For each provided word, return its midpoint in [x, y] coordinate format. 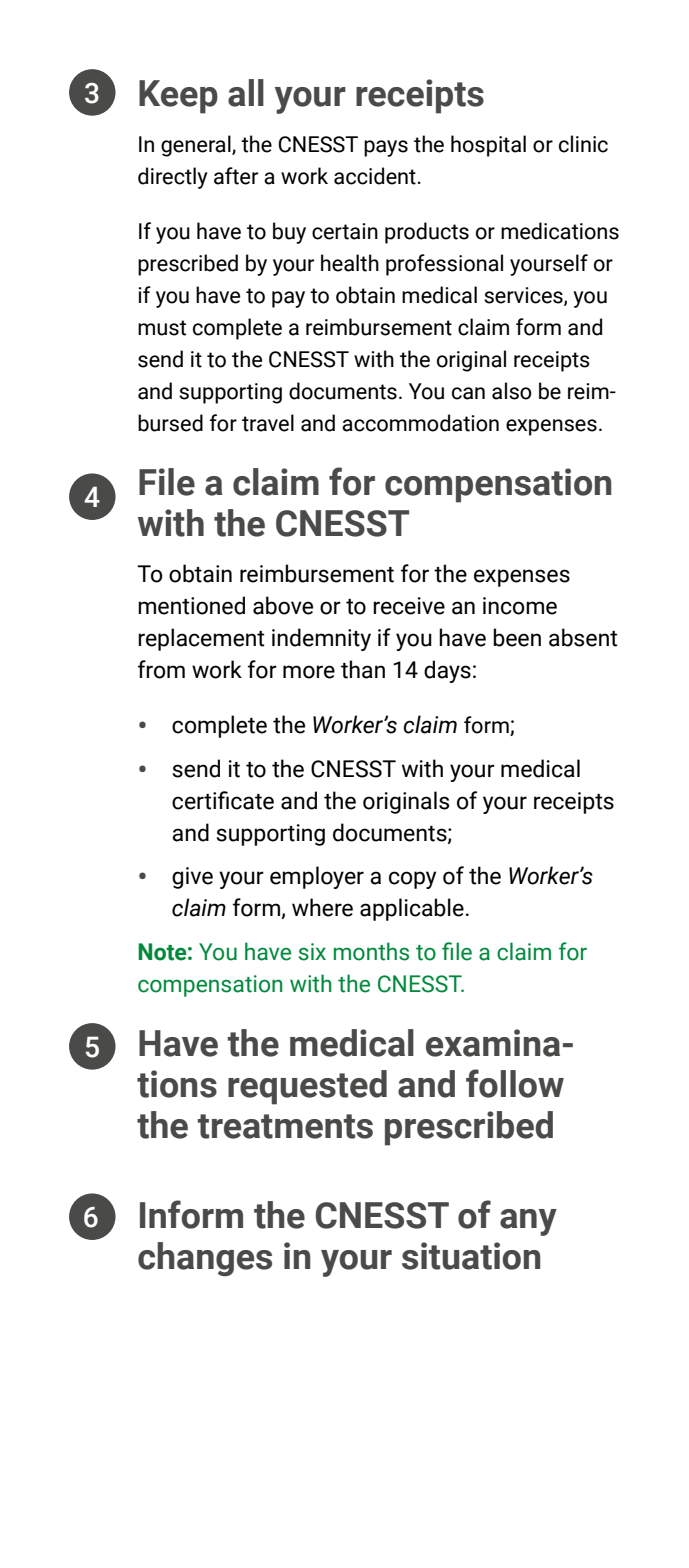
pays [386, 148]
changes [205, 1259]
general [197, 146]
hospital [488, 146]
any [528, 1222]
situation [471, 1256]
